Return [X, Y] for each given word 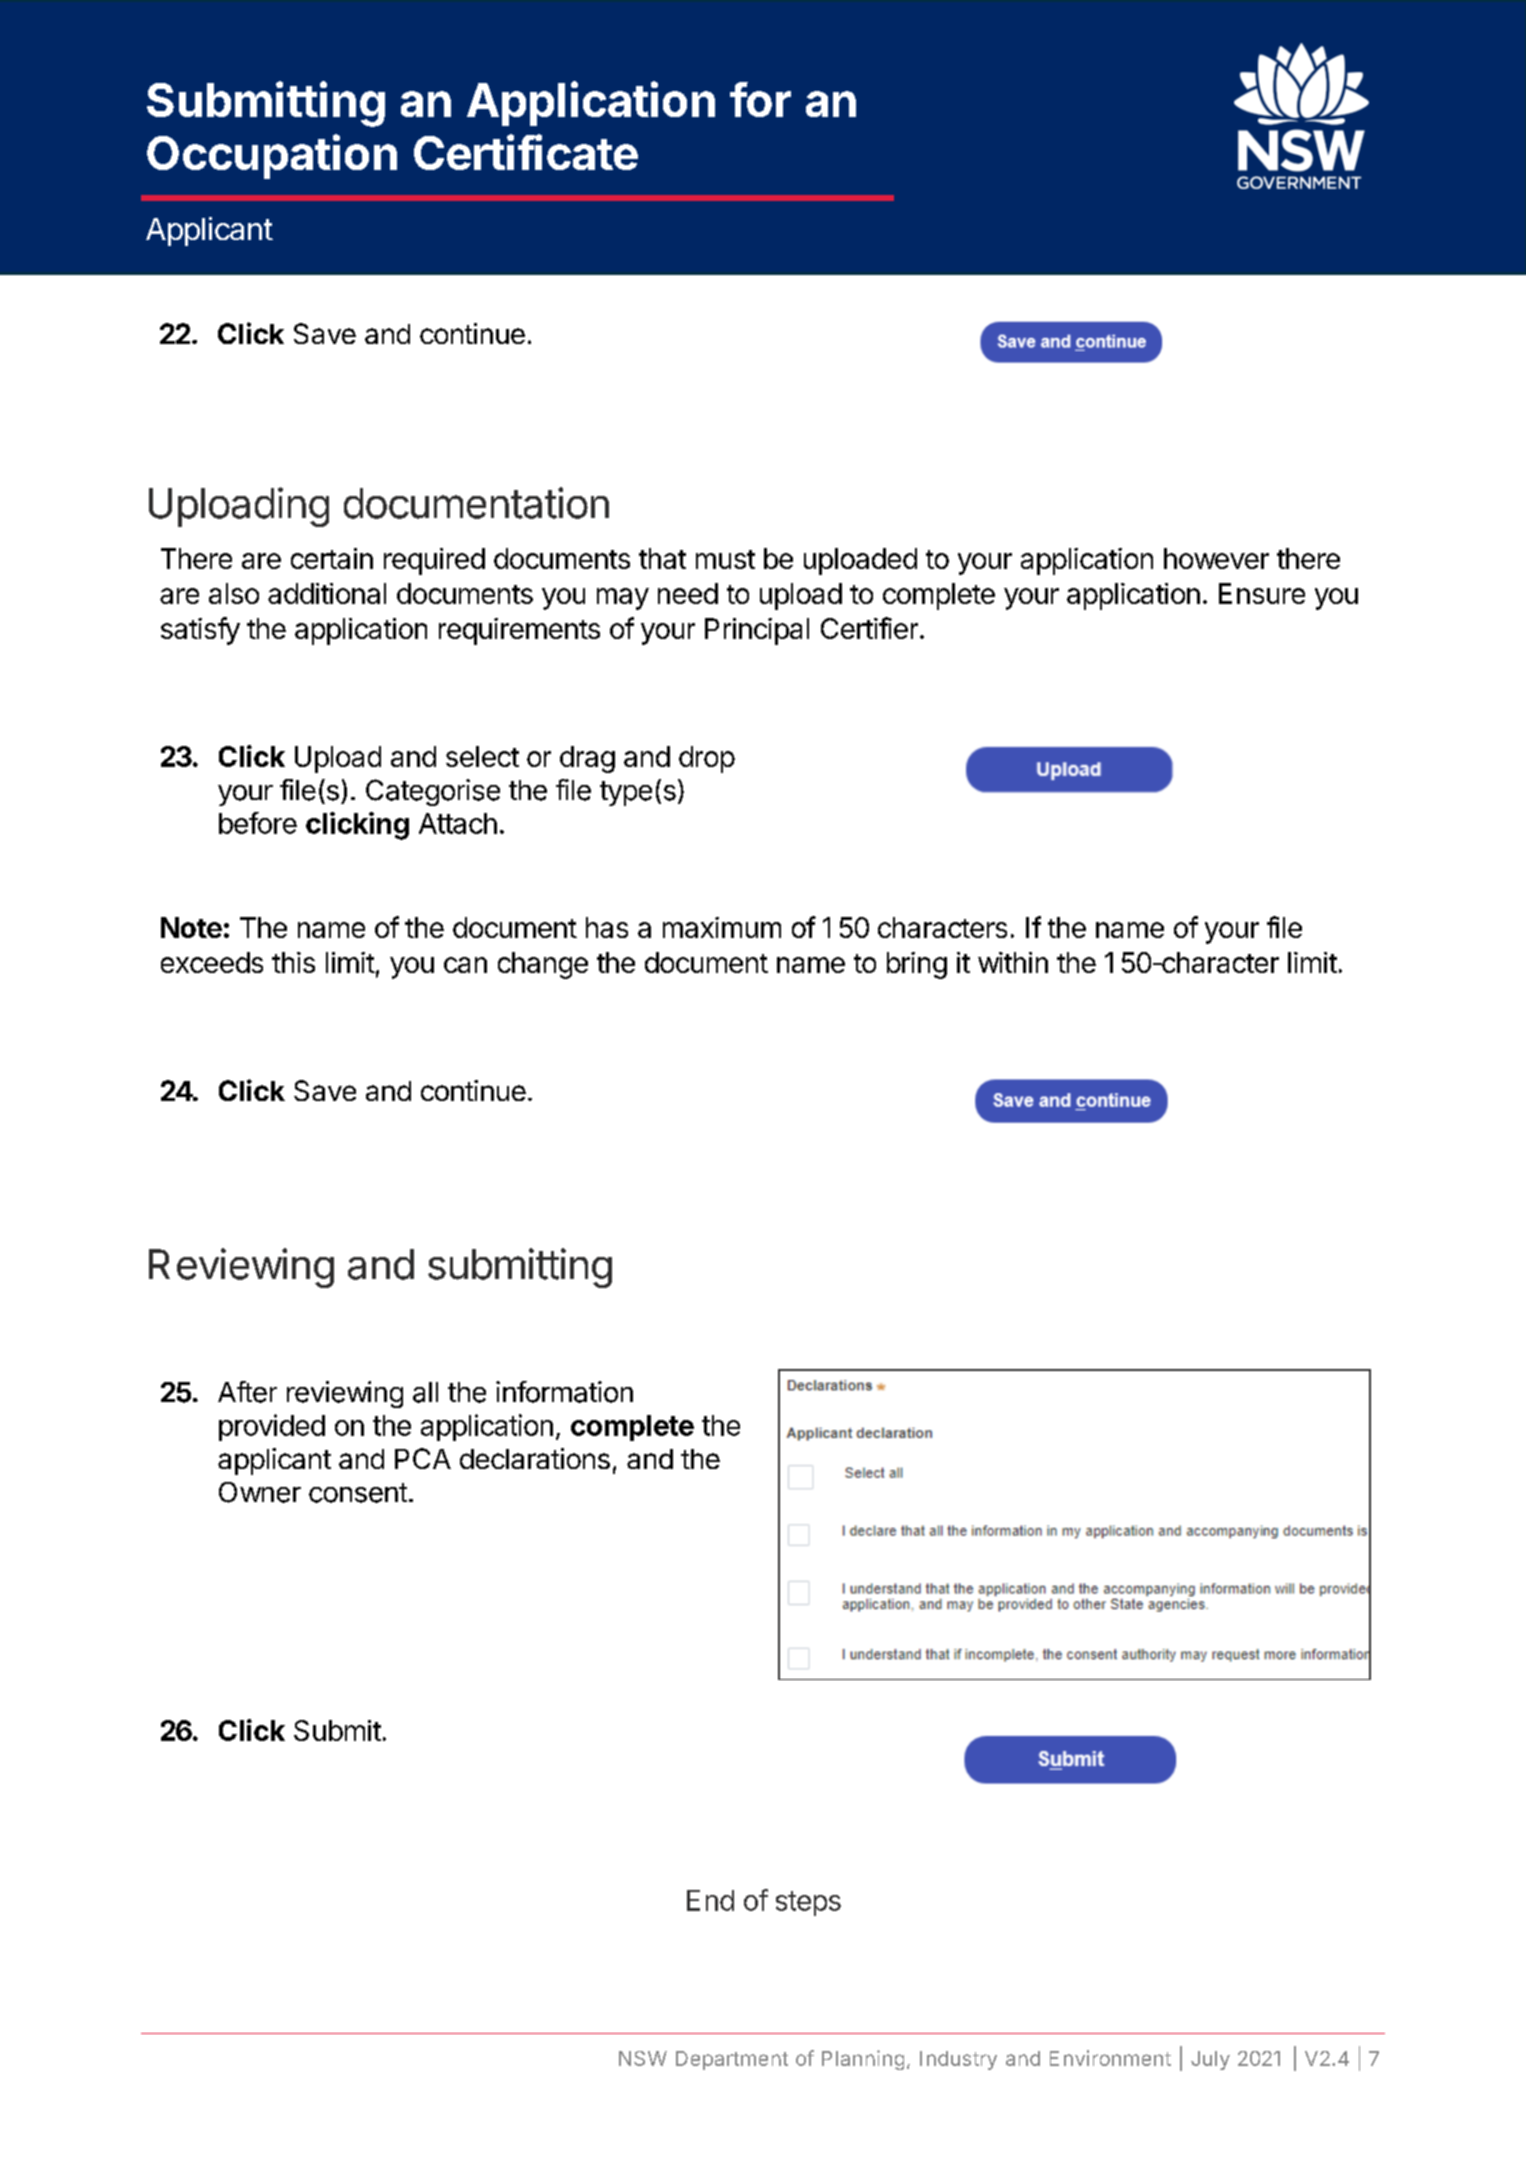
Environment [1110, 2058]
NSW [643, 2058]
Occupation [272, 156]
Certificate [526, 152]
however [1216, 558]
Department [732, 2060]
